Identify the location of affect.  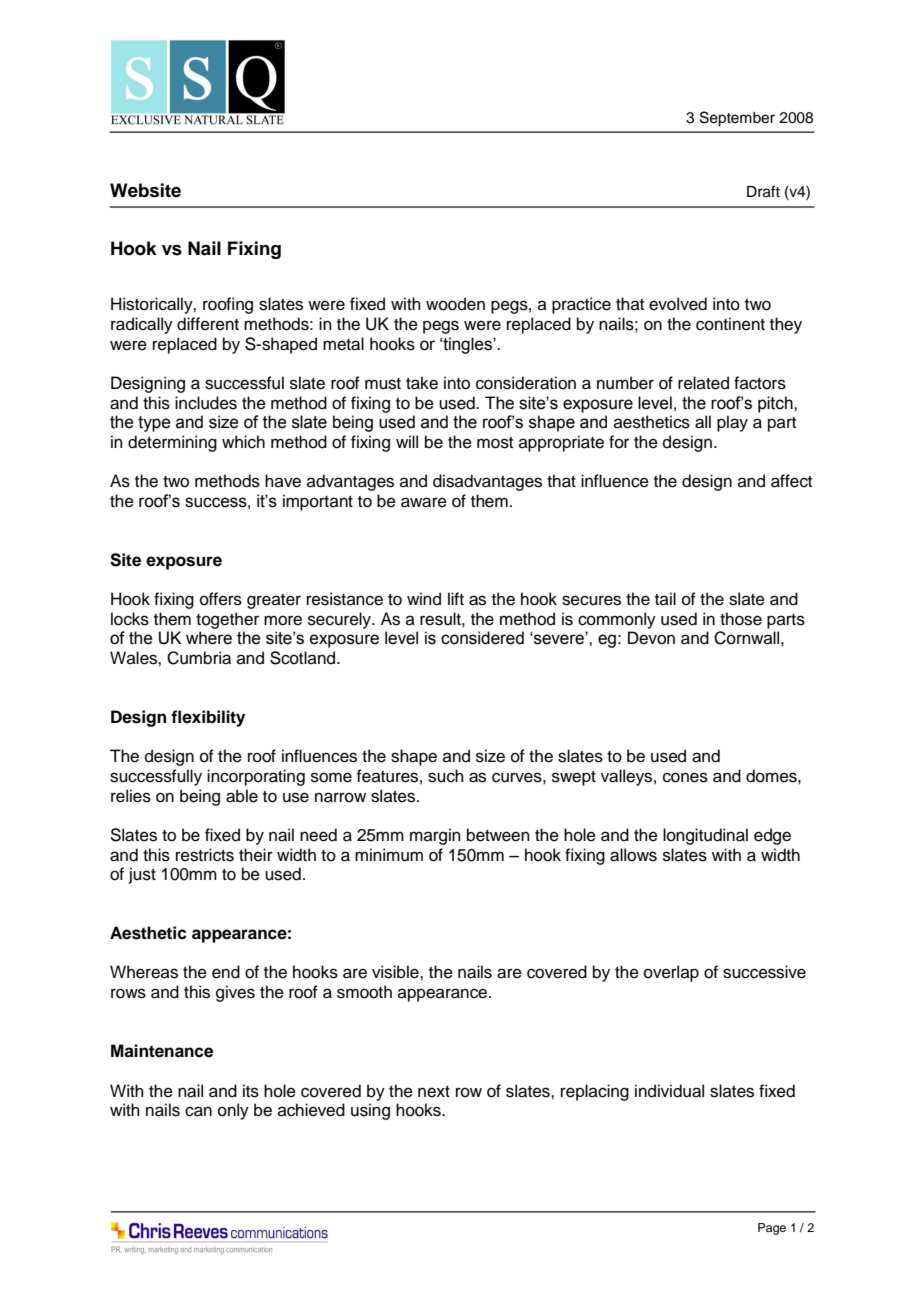
(791, 481).
